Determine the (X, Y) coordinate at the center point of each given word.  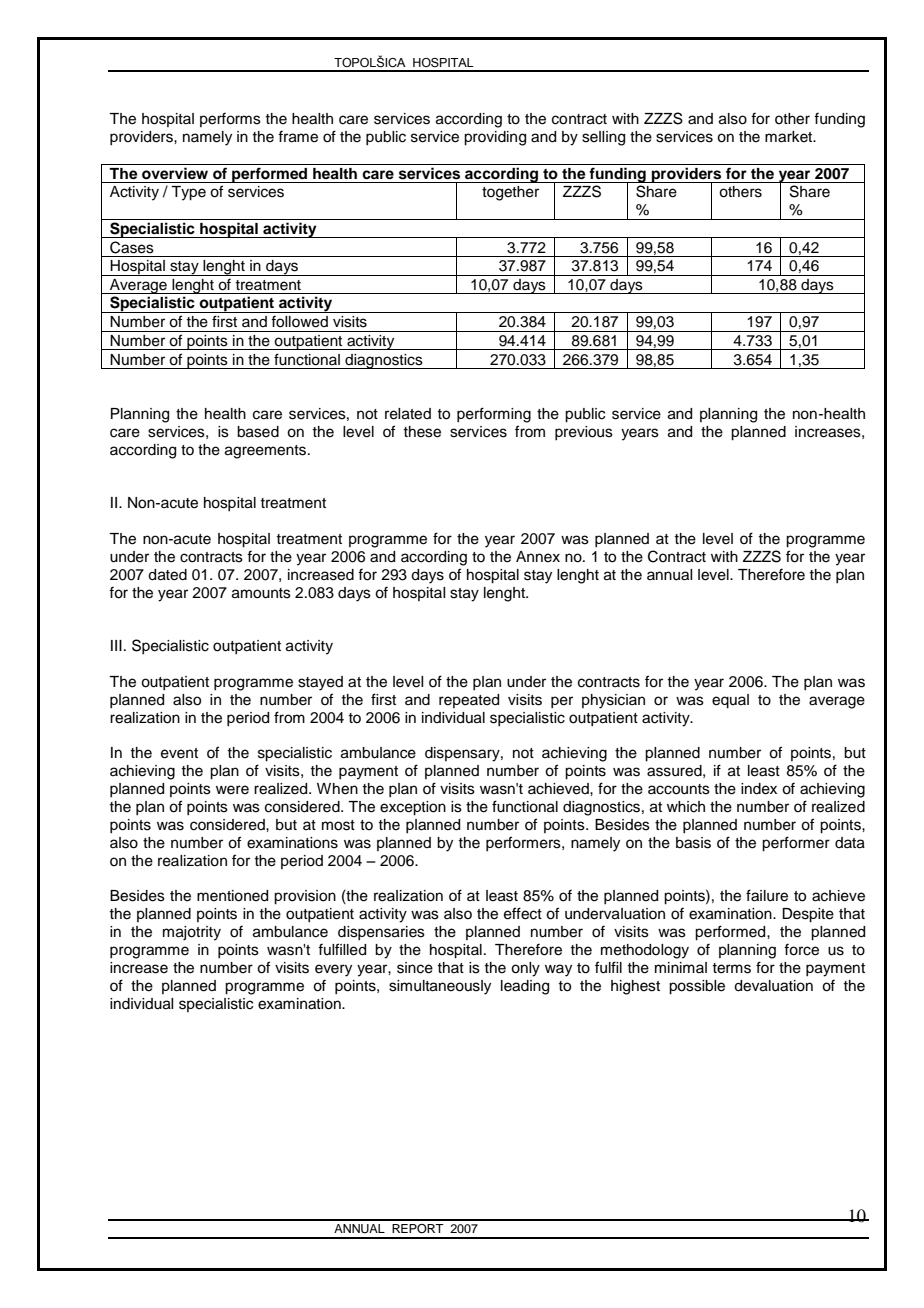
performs (230, 119)
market (790, 137)
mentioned (232, 896)
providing (495, 138)
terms (731, 968)
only (525, 969)
